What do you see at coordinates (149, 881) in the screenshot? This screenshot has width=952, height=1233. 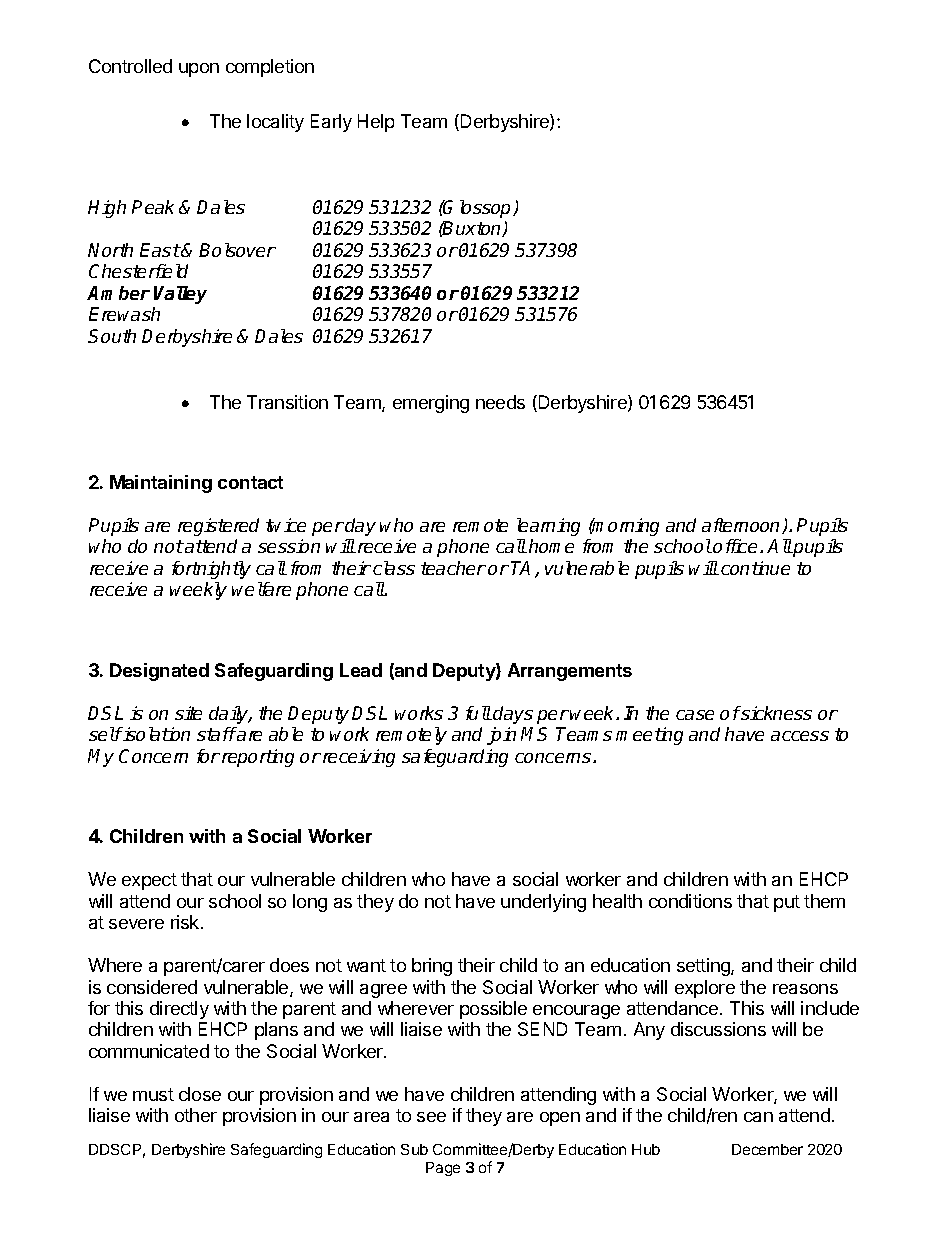 I see `expect` at bounding box center [149, 881].
